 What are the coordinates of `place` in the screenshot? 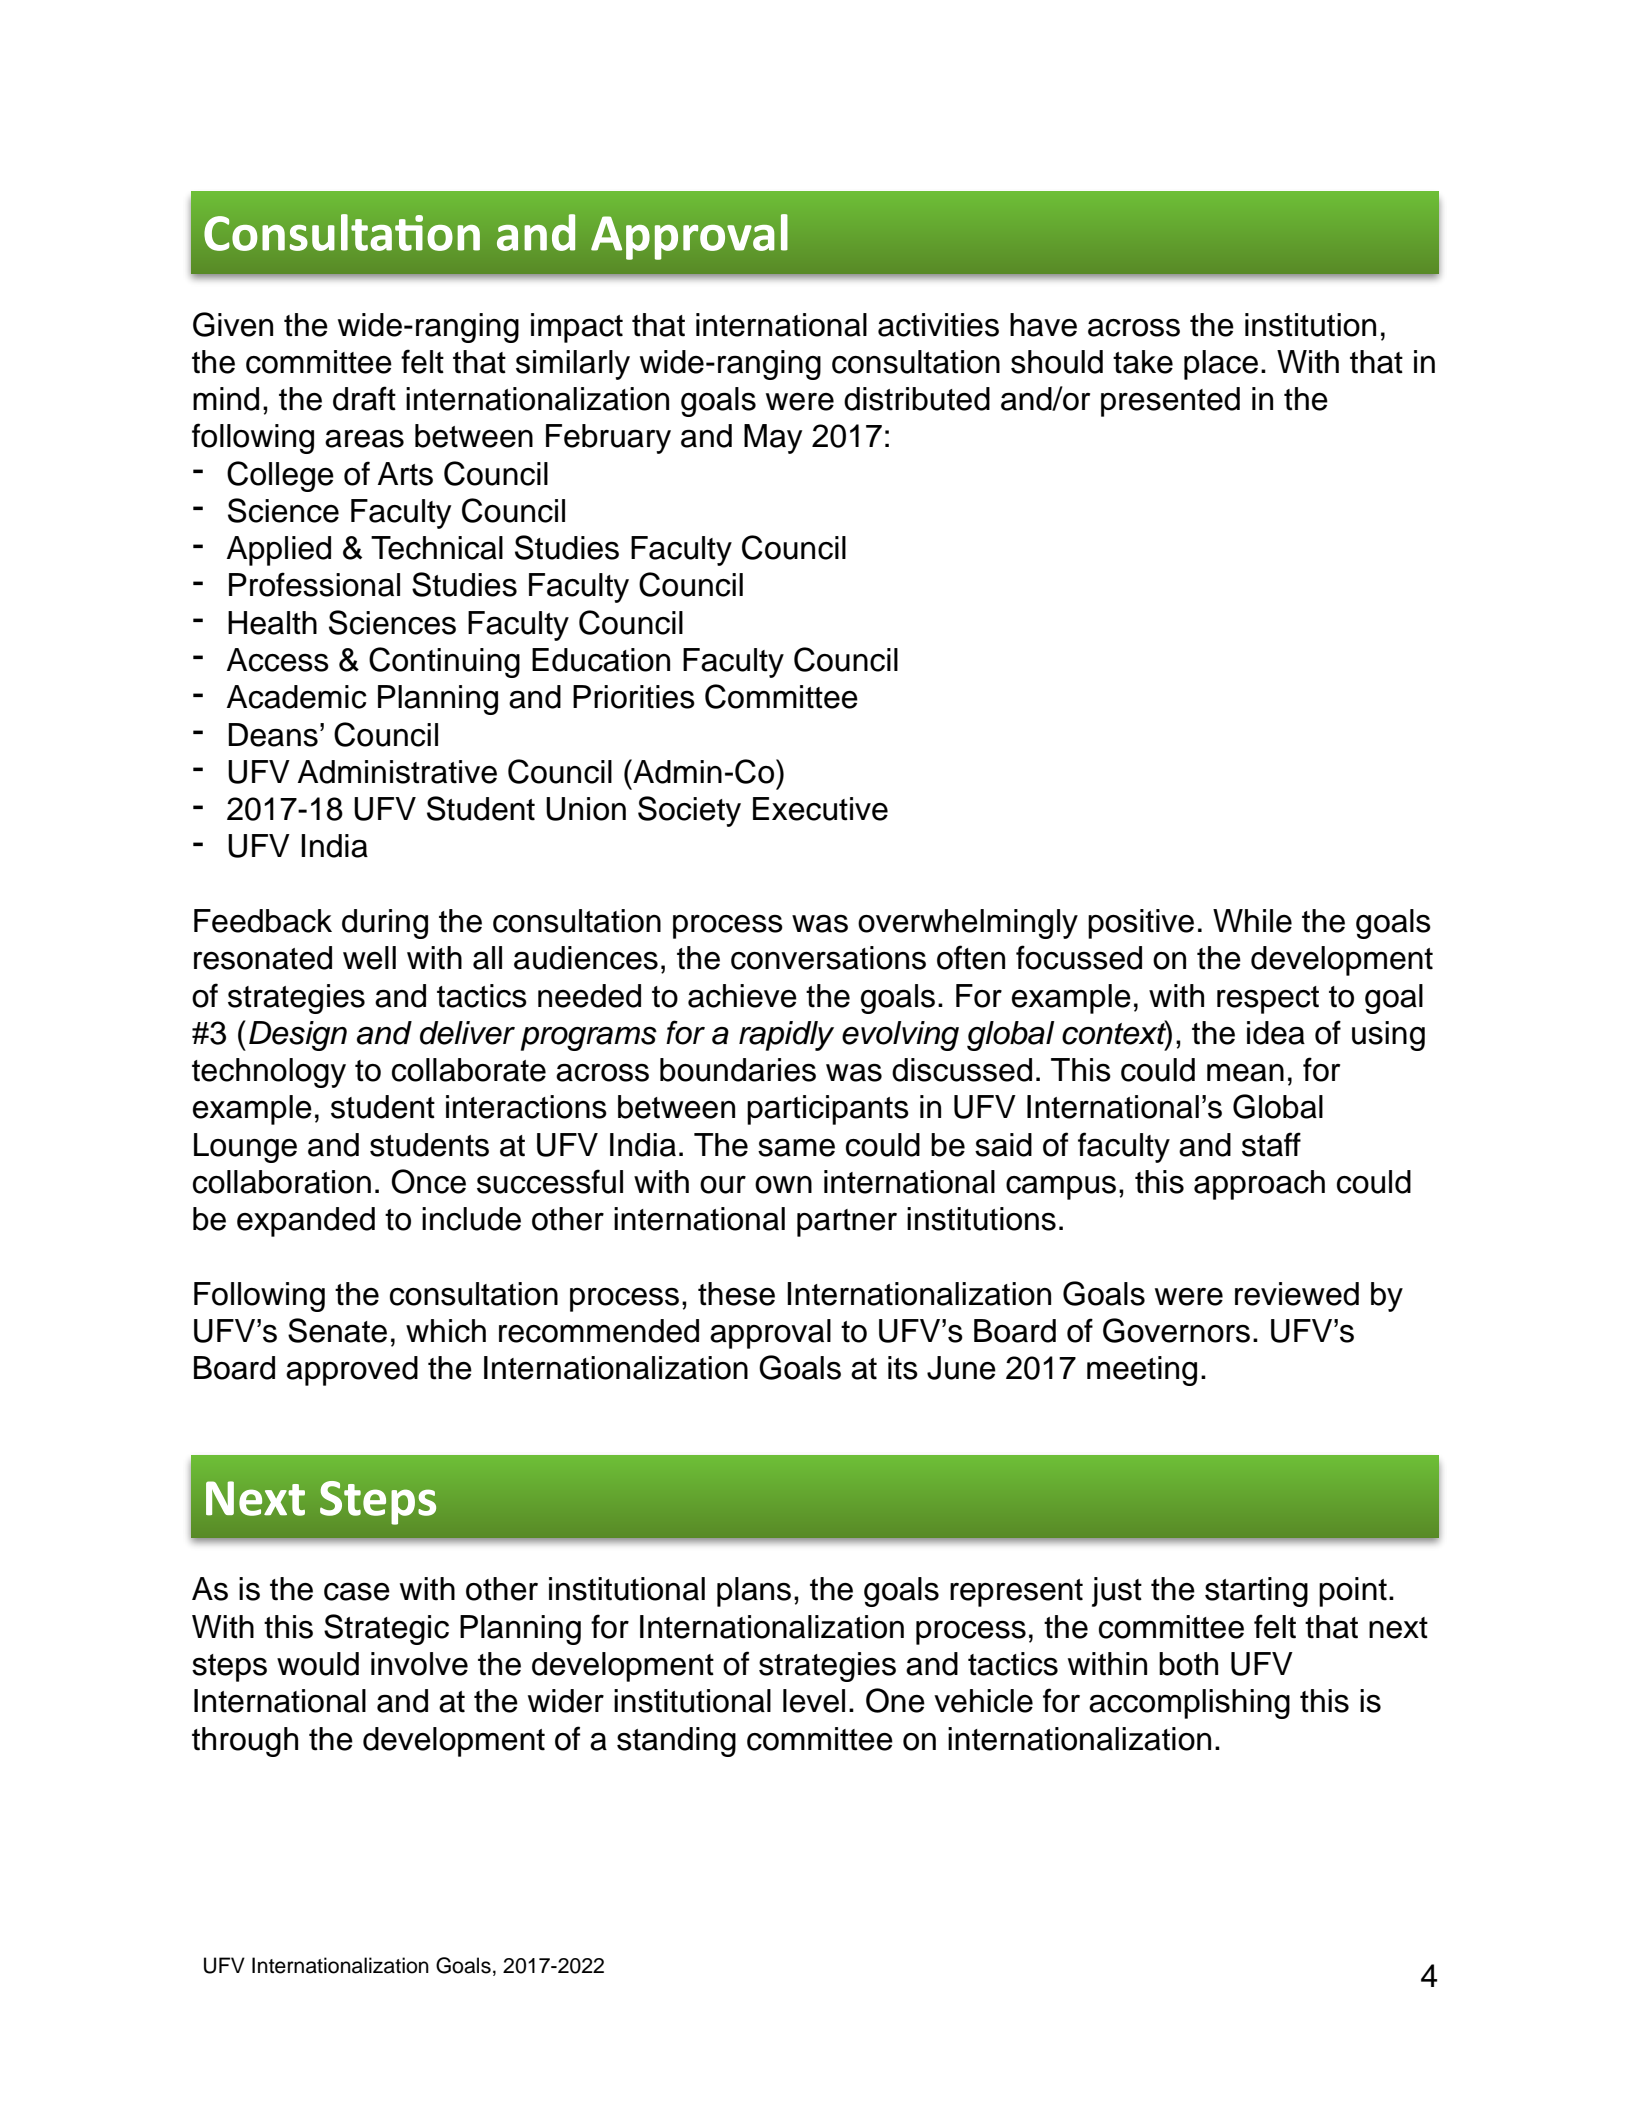 It's located at (1221, 365).
